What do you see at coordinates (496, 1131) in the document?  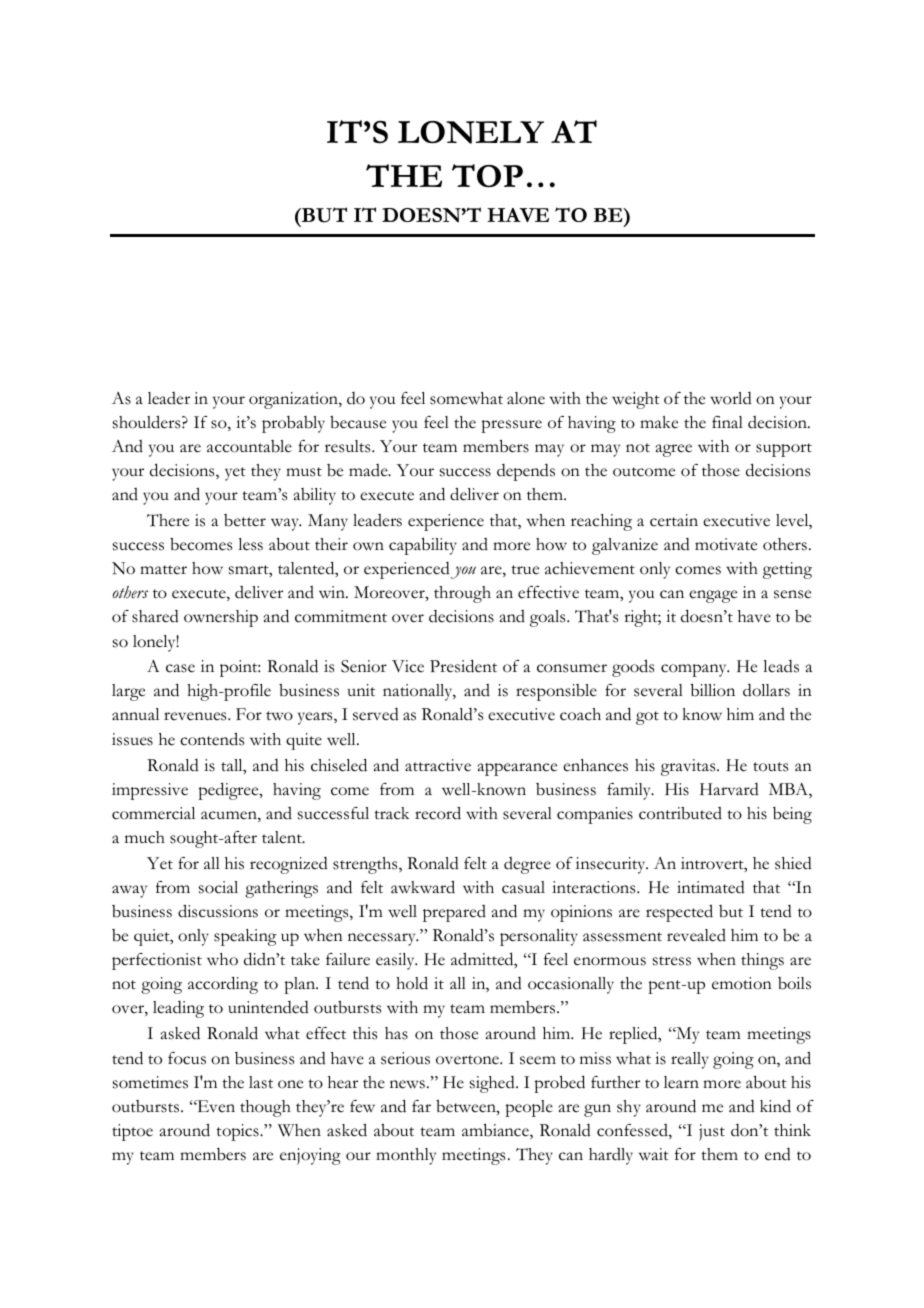 I see `ambiance` at bounding box center [496, 1131].
